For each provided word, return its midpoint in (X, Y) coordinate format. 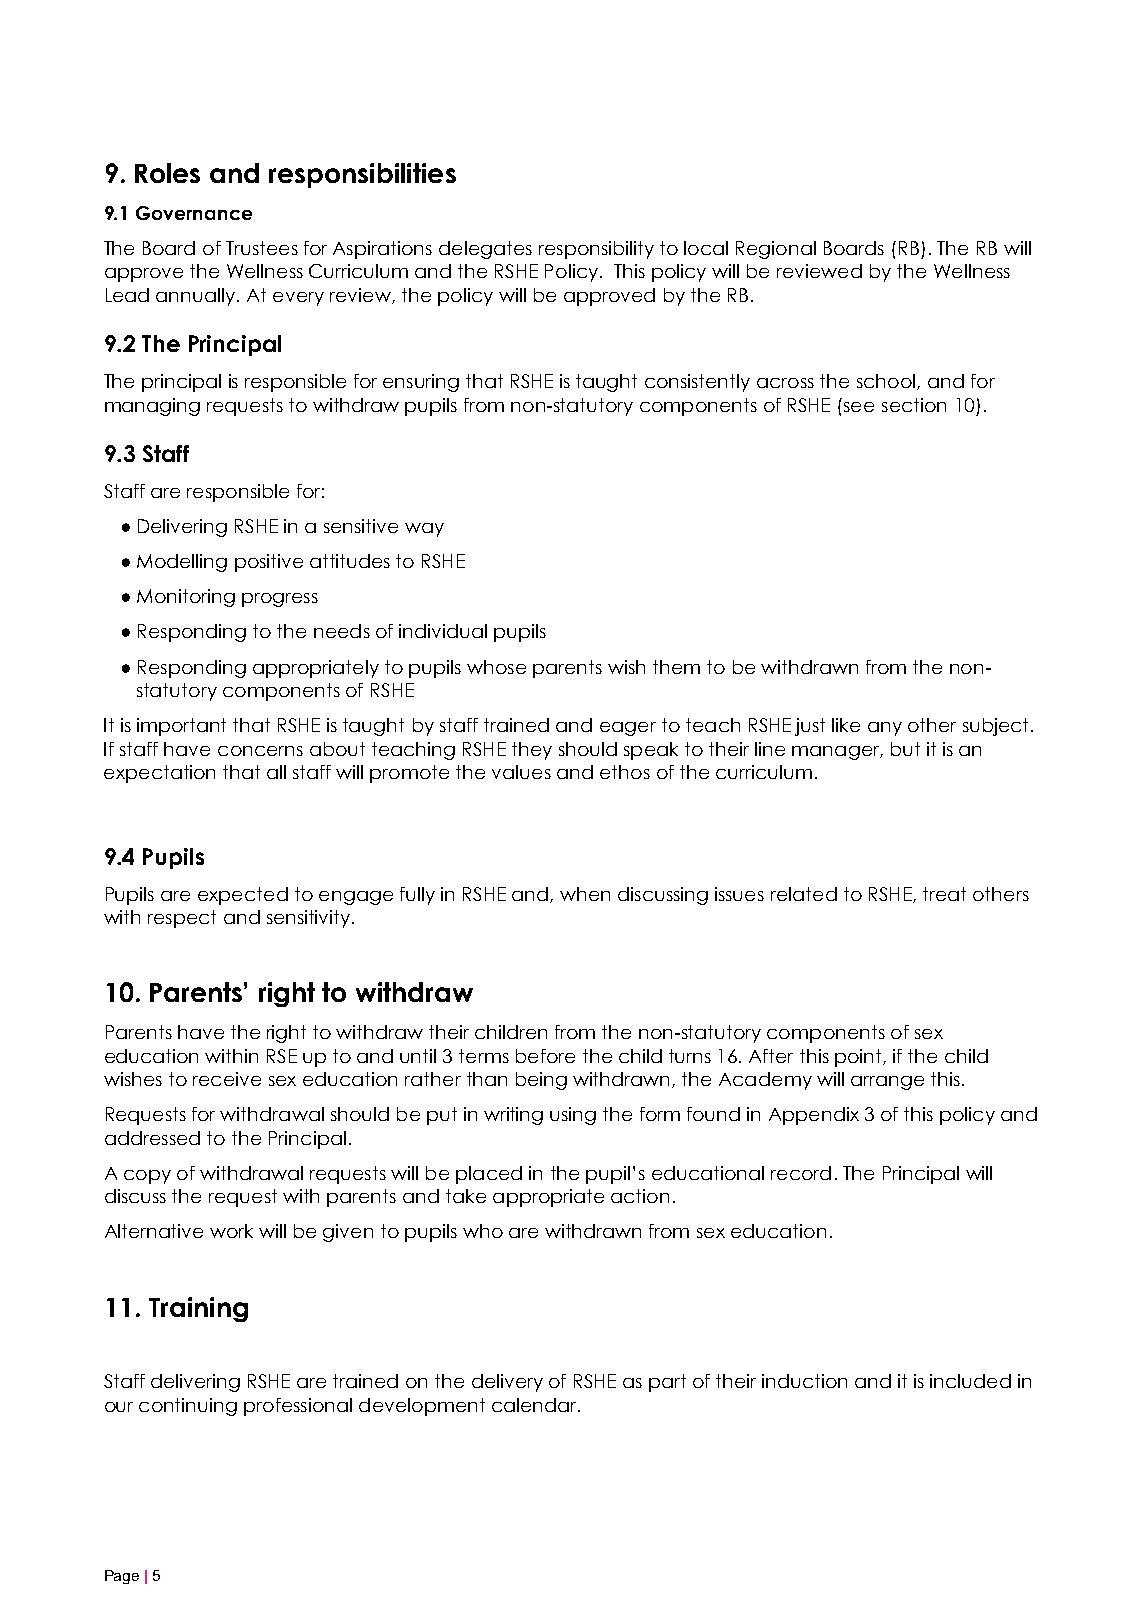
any (885, 729)
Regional (776, 250)
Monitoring (186, 598)
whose (496, 667)
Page (122, 1577)
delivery (507, 1383)
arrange (887, 1083)
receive (227, 1079)
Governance (194, 213)
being (541, 1081)
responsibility (596, 250)
